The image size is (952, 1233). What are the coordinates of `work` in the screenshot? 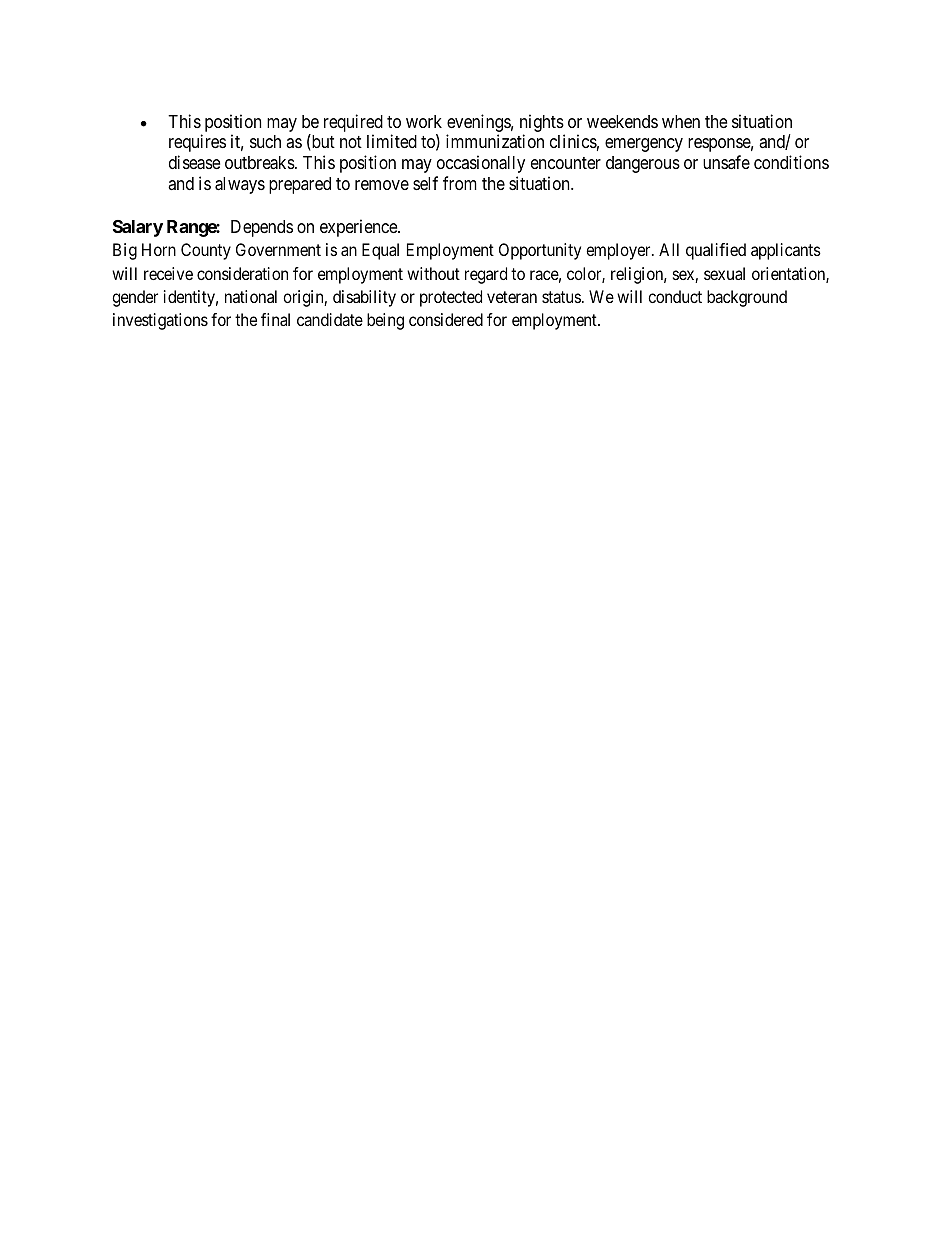 It's located at (424, 121).
